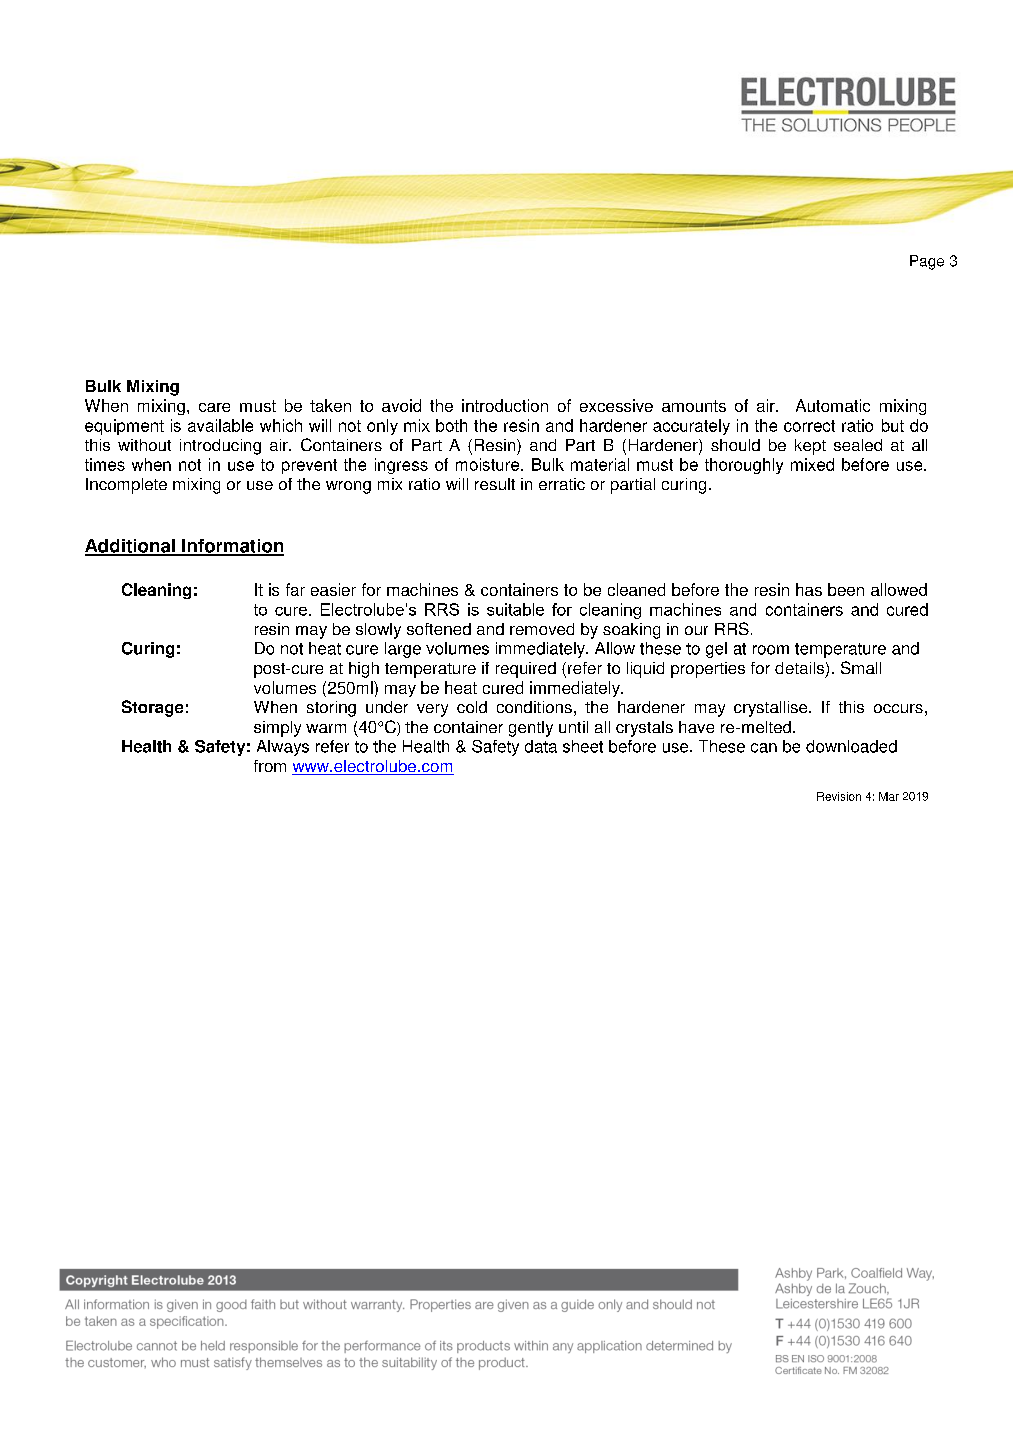 The image size is (1013, 1433). I want to click on care, so click(214, 407).
